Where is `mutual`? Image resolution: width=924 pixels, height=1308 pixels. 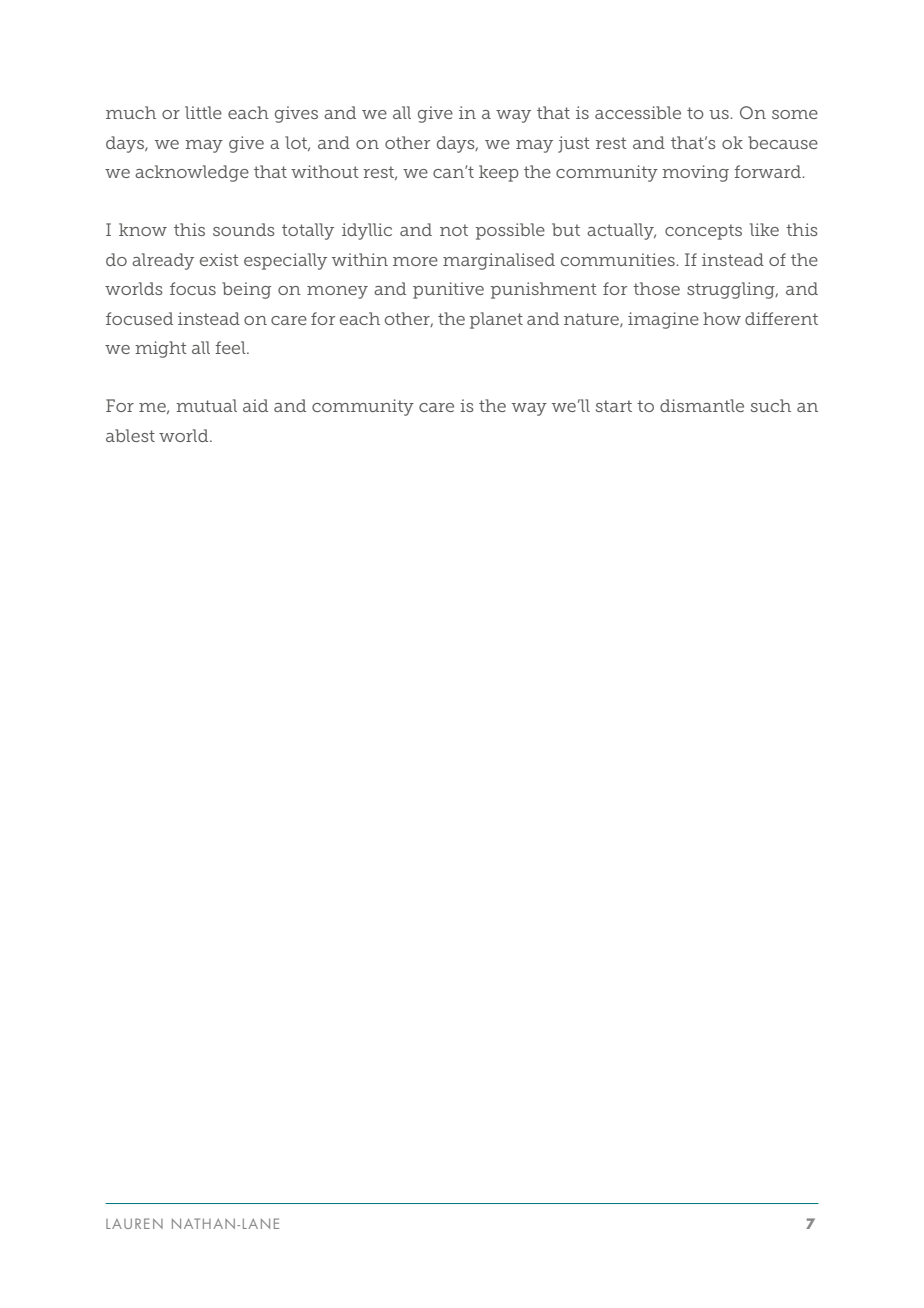 mutual is located at coordinates (206, 405).
